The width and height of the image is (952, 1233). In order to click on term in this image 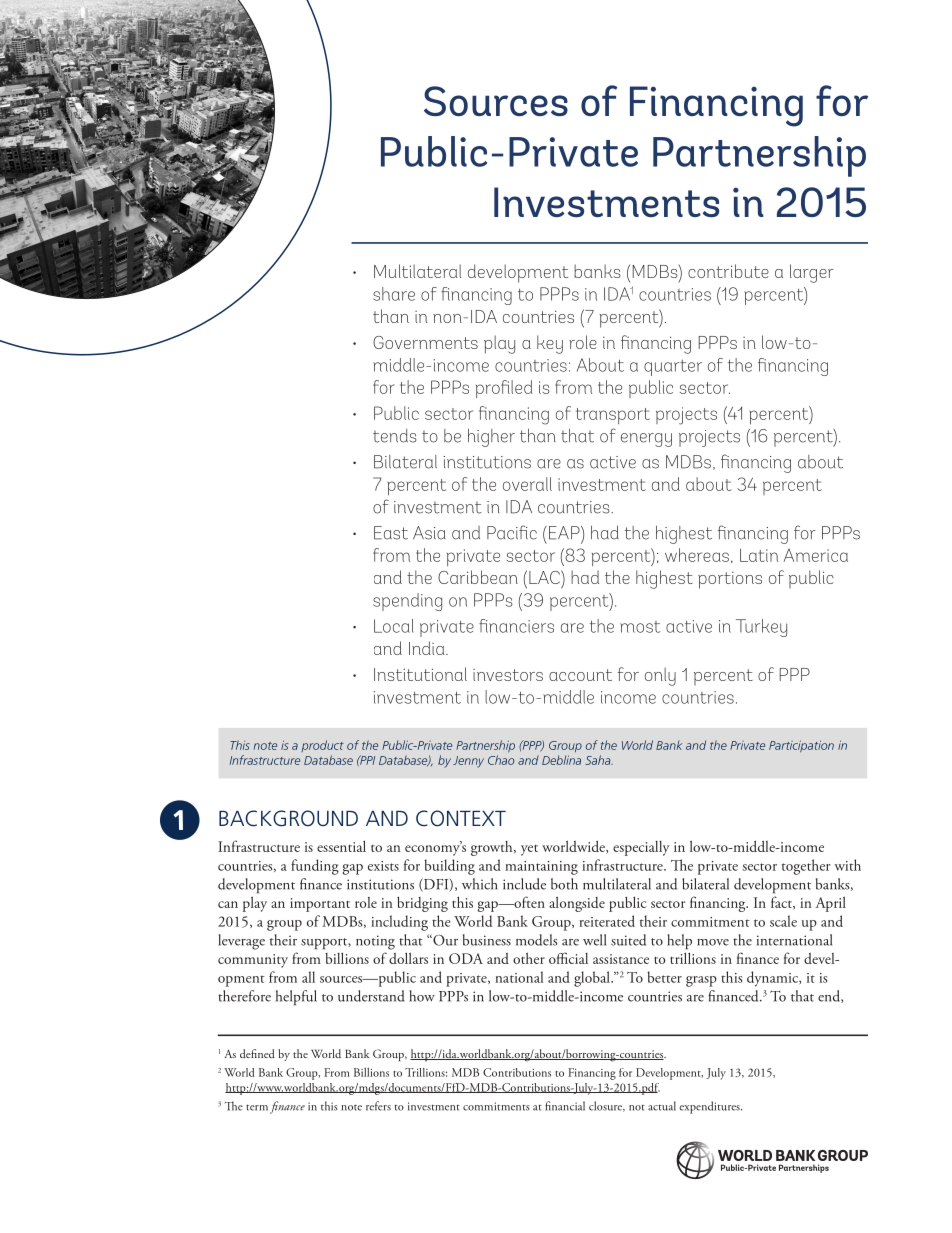, I will do `click(257, 1107)`.
